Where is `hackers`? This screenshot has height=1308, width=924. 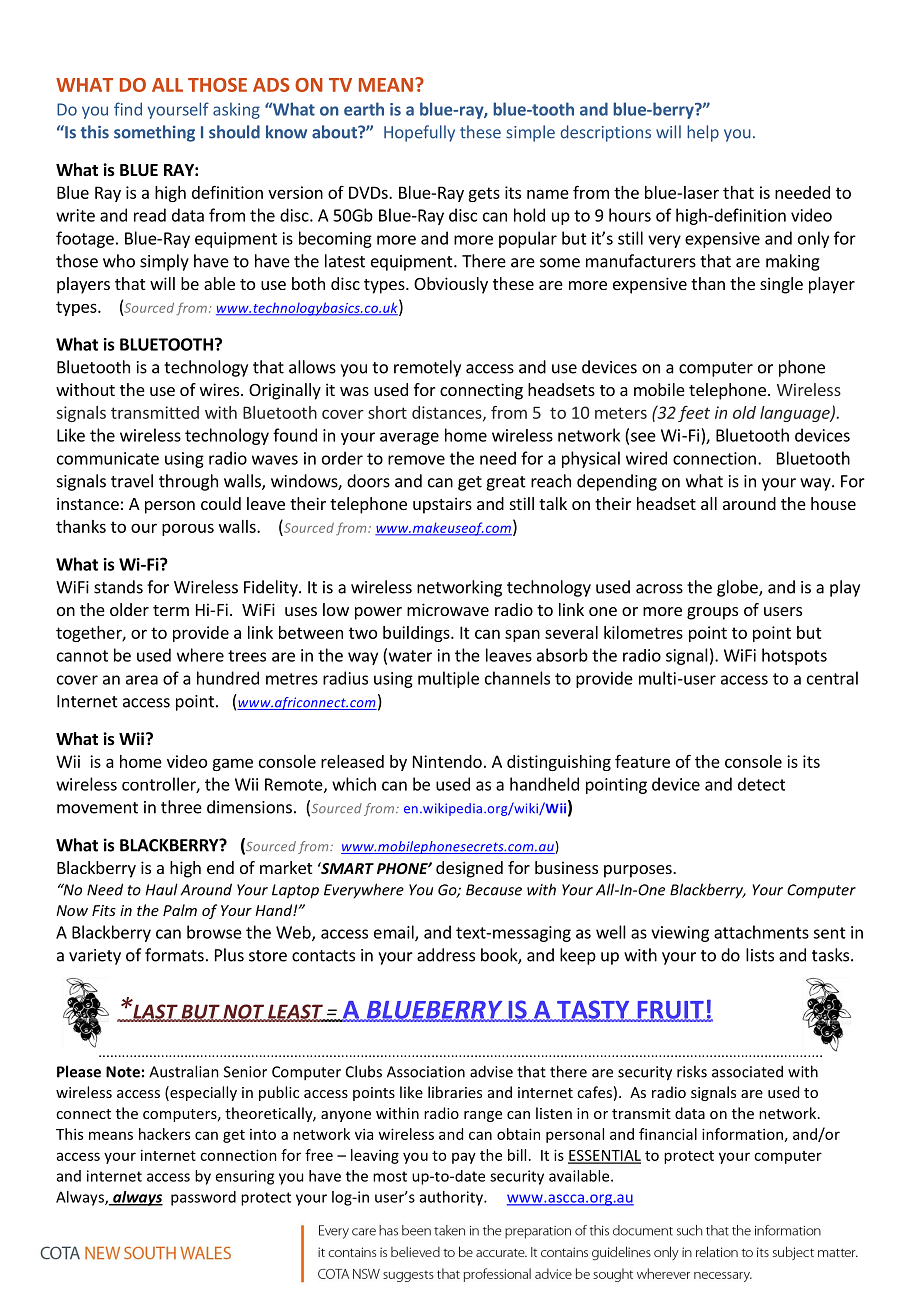 hackers is located at coordinates (164, 1134).
